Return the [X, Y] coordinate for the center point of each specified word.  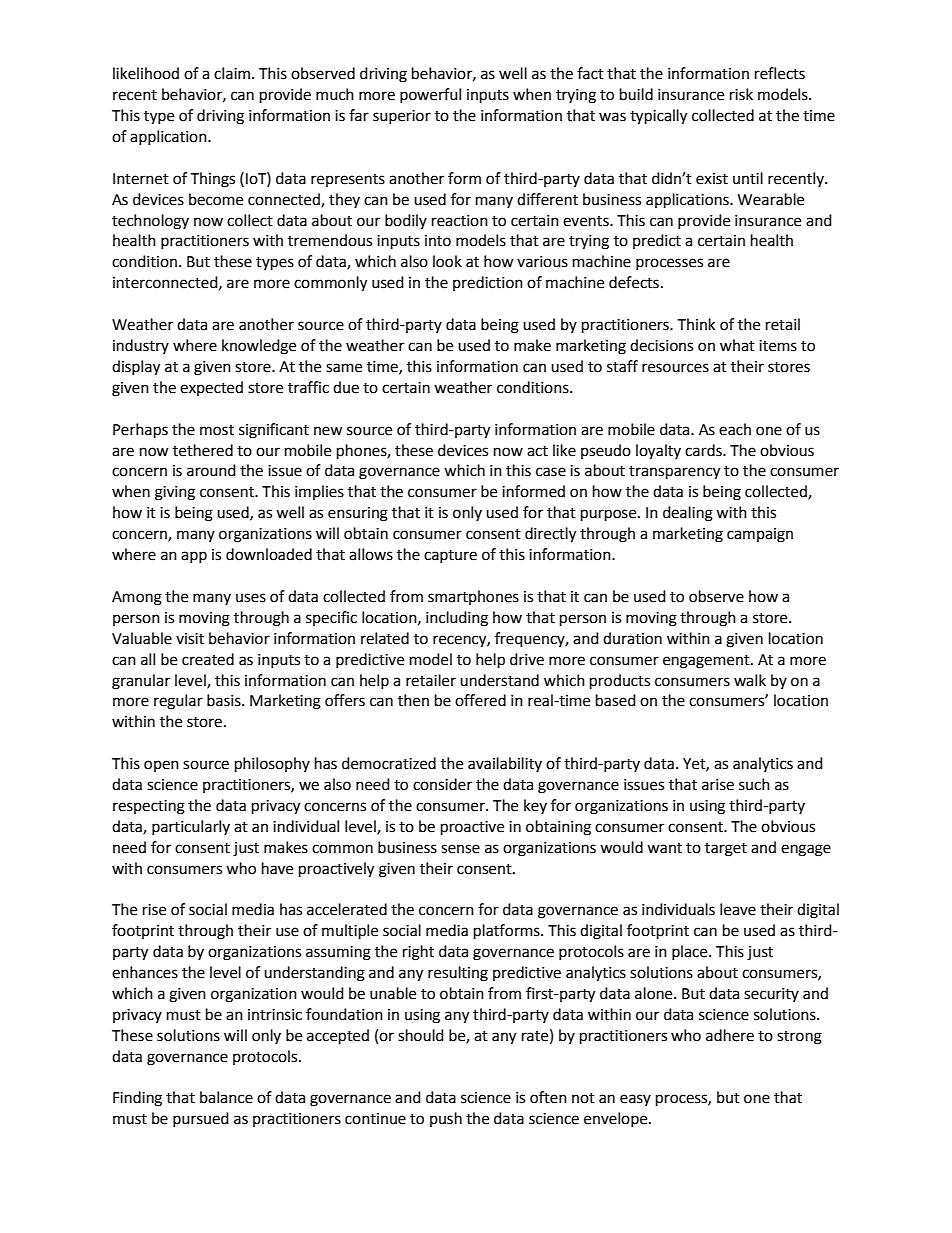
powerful [430, 95]
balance [226, 1097]
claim [232, 73]
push [446, 1119]
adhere [730, 1035]
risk [741, 94]
